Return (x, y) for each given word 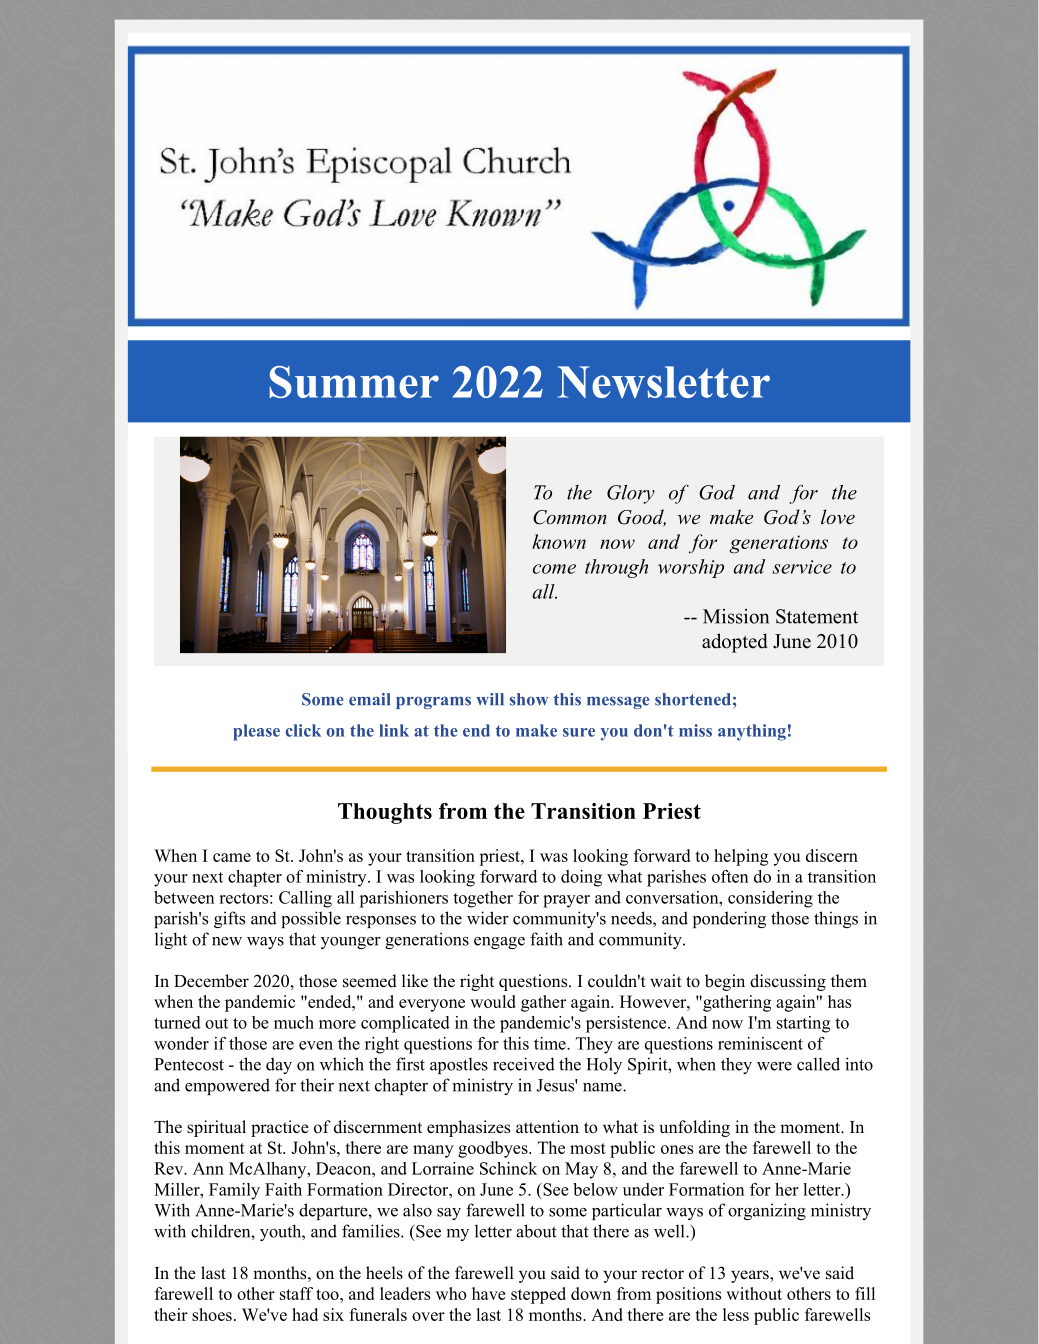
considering (770, 899)
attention (547, 1127)
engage (499, 943)
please (256, 732)
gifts (229, 919)
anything (752, 732)
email (369, 699)
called (818, 1064)
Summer (354, 382)
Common (570, 517)
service (802, 567)
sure (579, 732)
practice (280, 1128)
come (554, 569)
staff (296, 1293)
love (838, 517)
